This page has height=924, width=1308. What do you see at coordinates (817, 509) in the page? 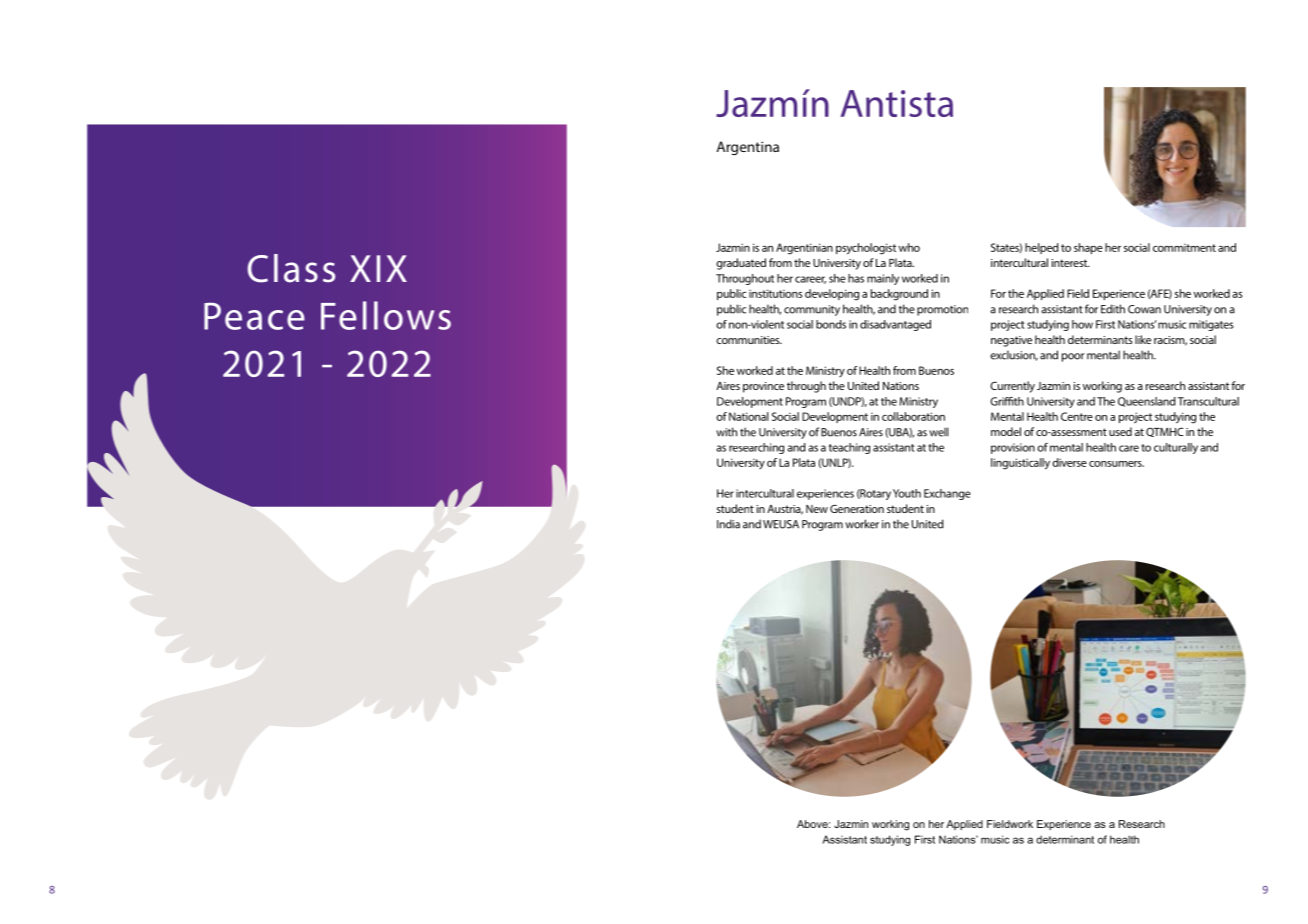
I see `New` at bounding box center [817, 509].
